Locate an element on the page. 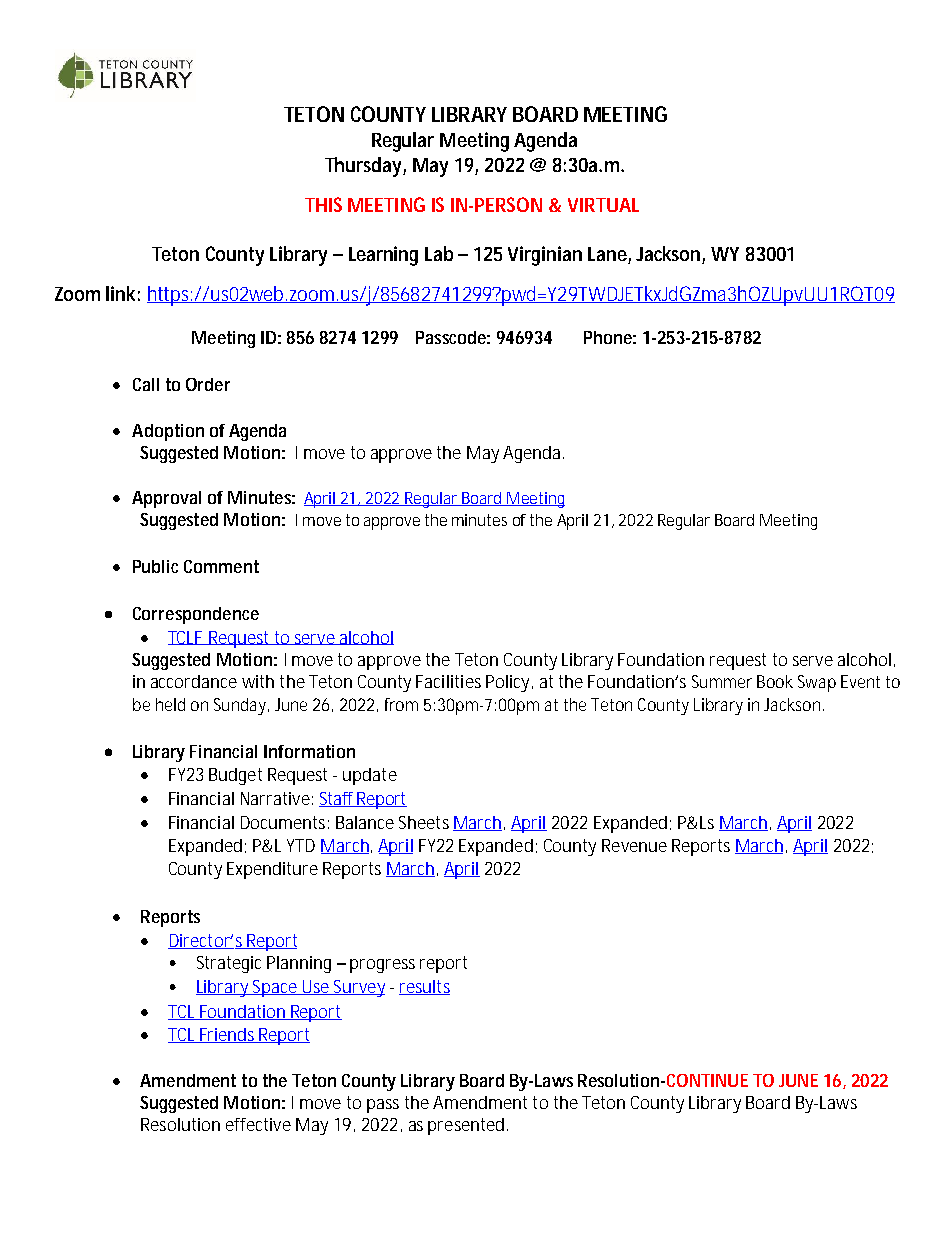  VIRTUAL is located at coordinates (603, 205).
